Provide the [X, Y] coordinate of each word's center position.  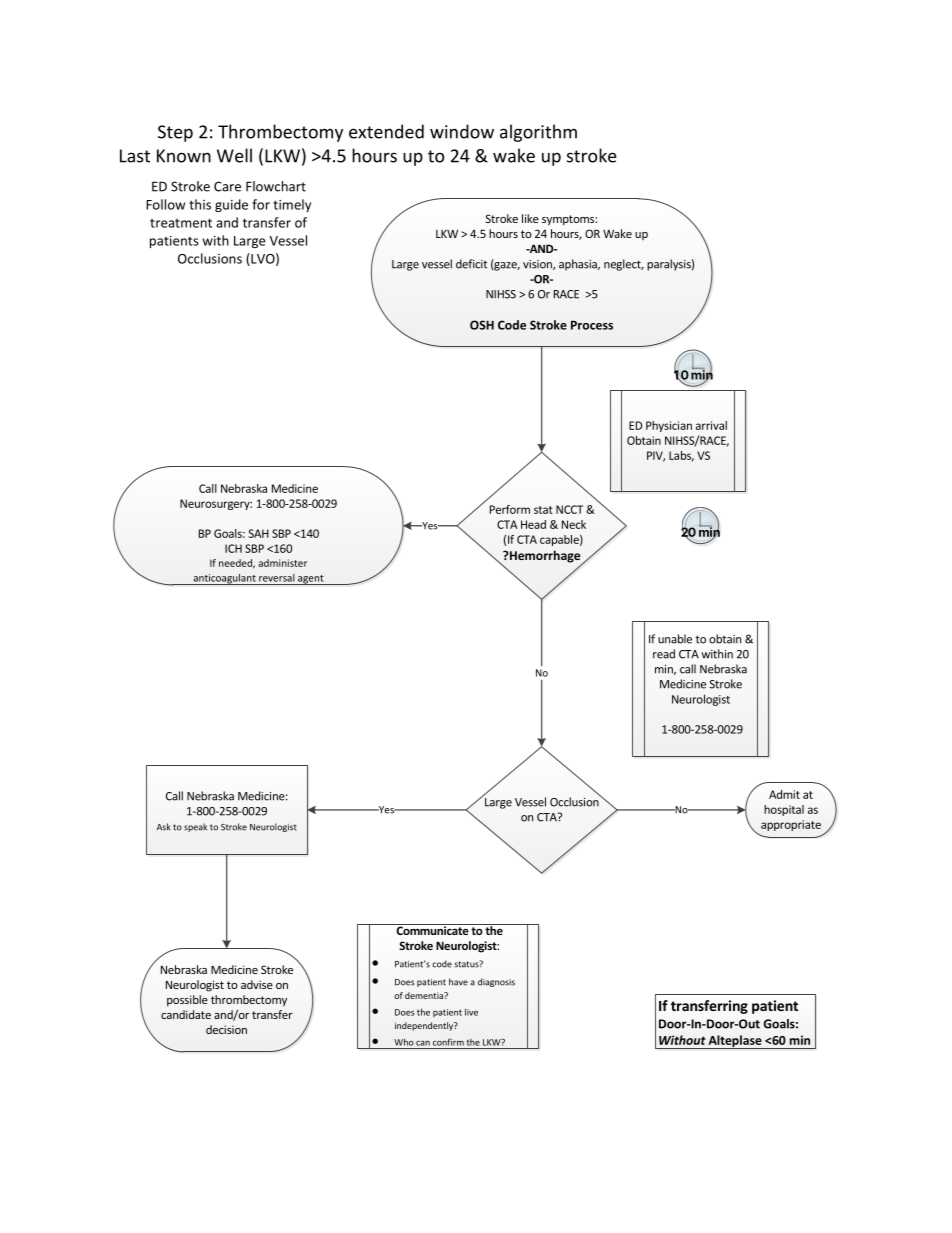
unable [675, 639]
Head [533, 524]
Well [234, 155]
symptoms [569, 220]
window [462, 131]
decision [226, 1029]
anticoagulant [224, 579]
